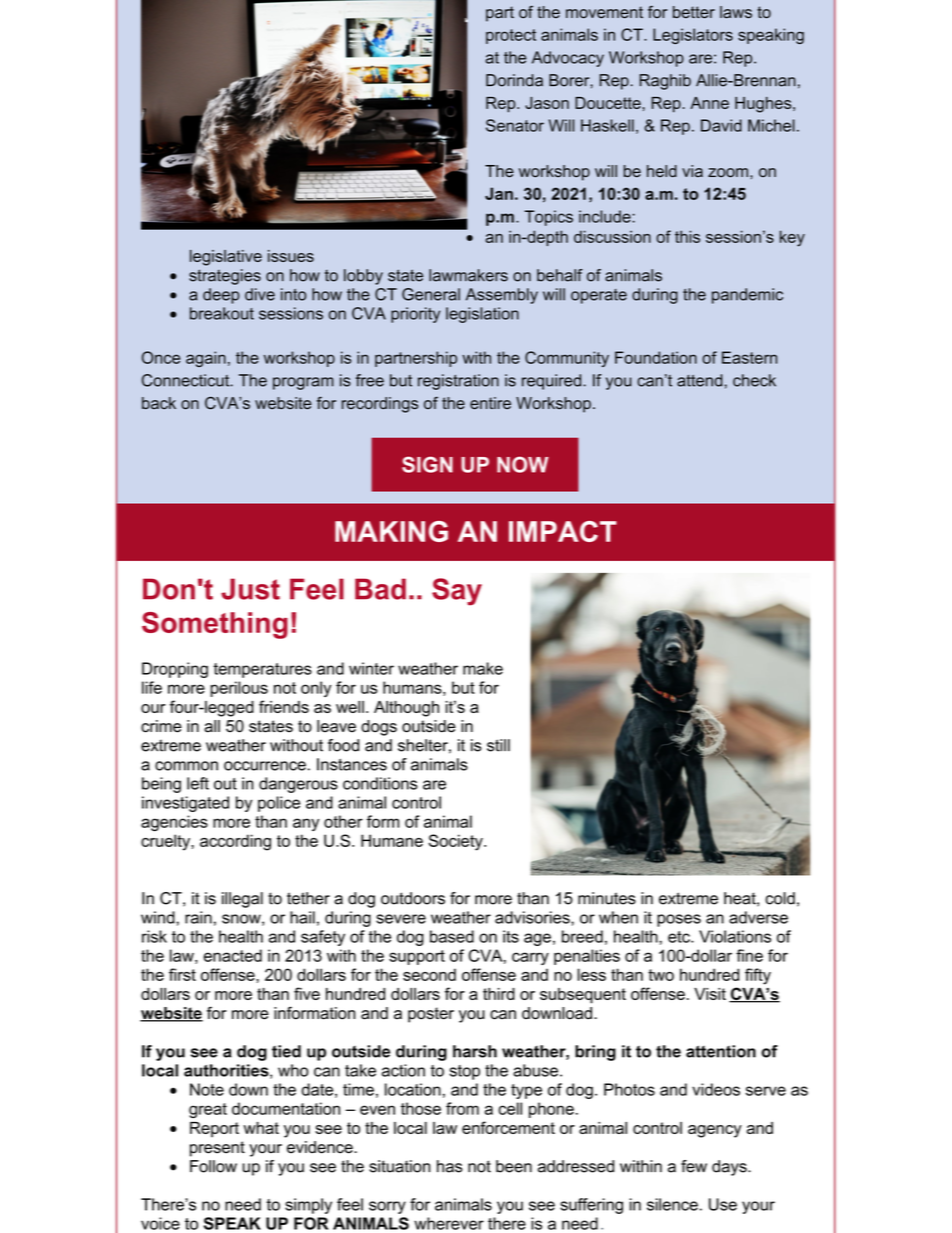 Image resolution: width=952 pixels, height=1233 pixels. I want to click on protect, so click(511, 36).
